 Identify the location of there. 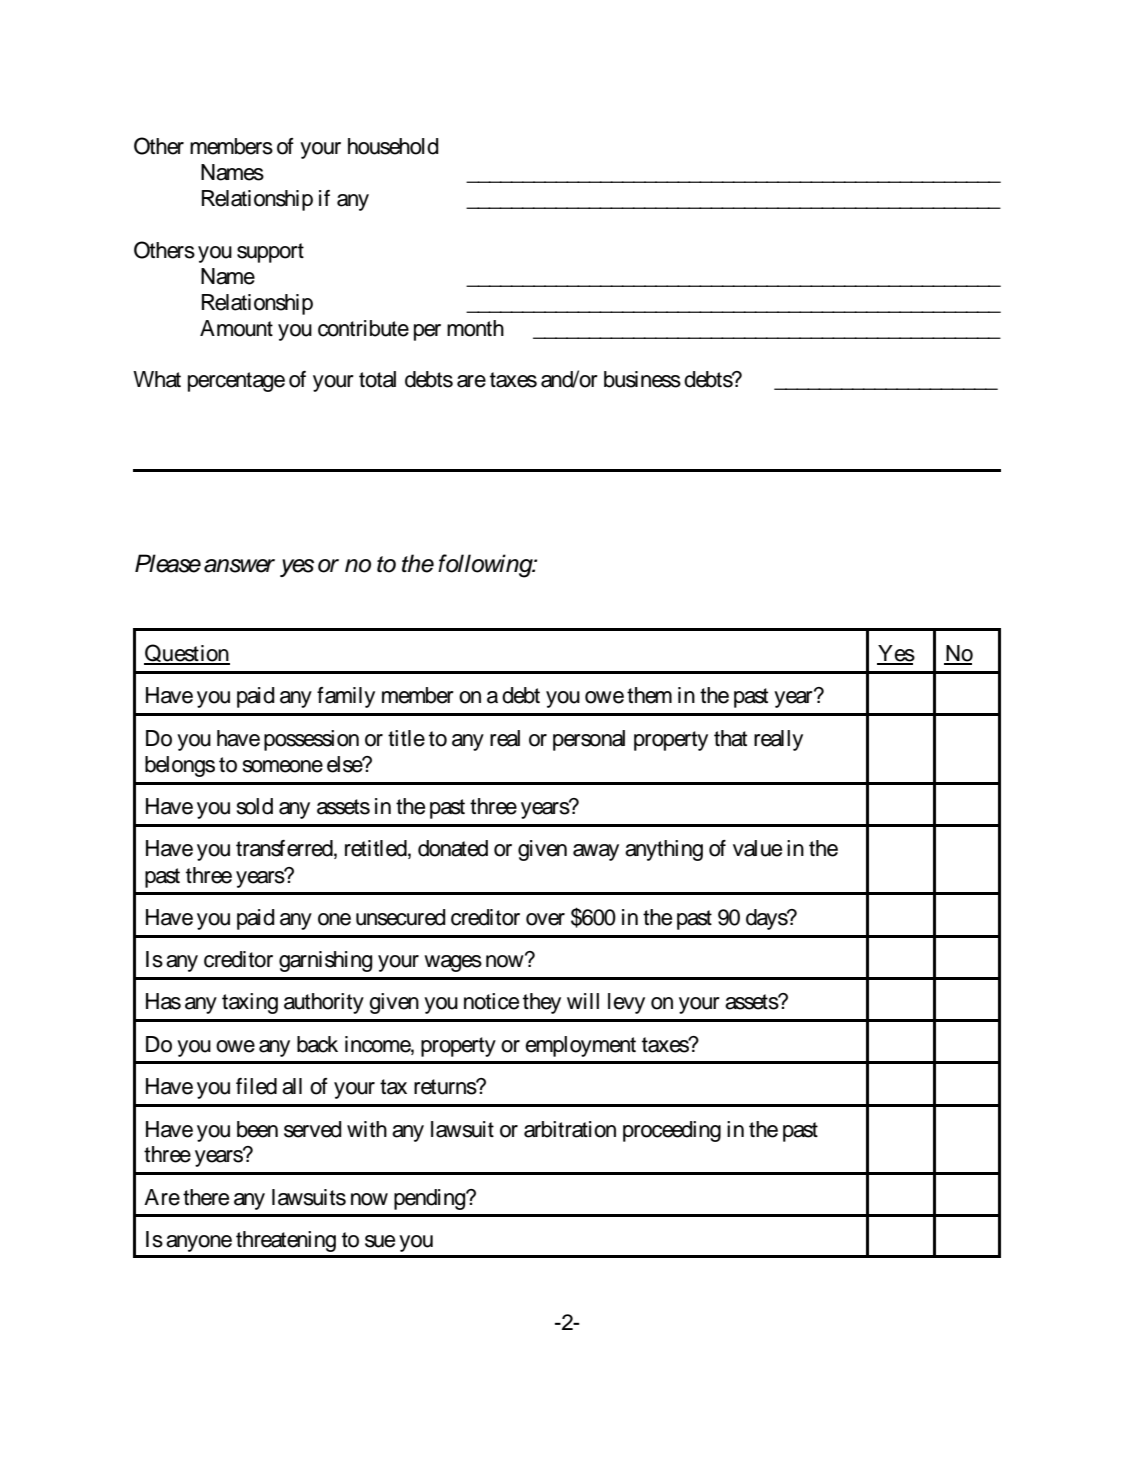
(206, 1197).
